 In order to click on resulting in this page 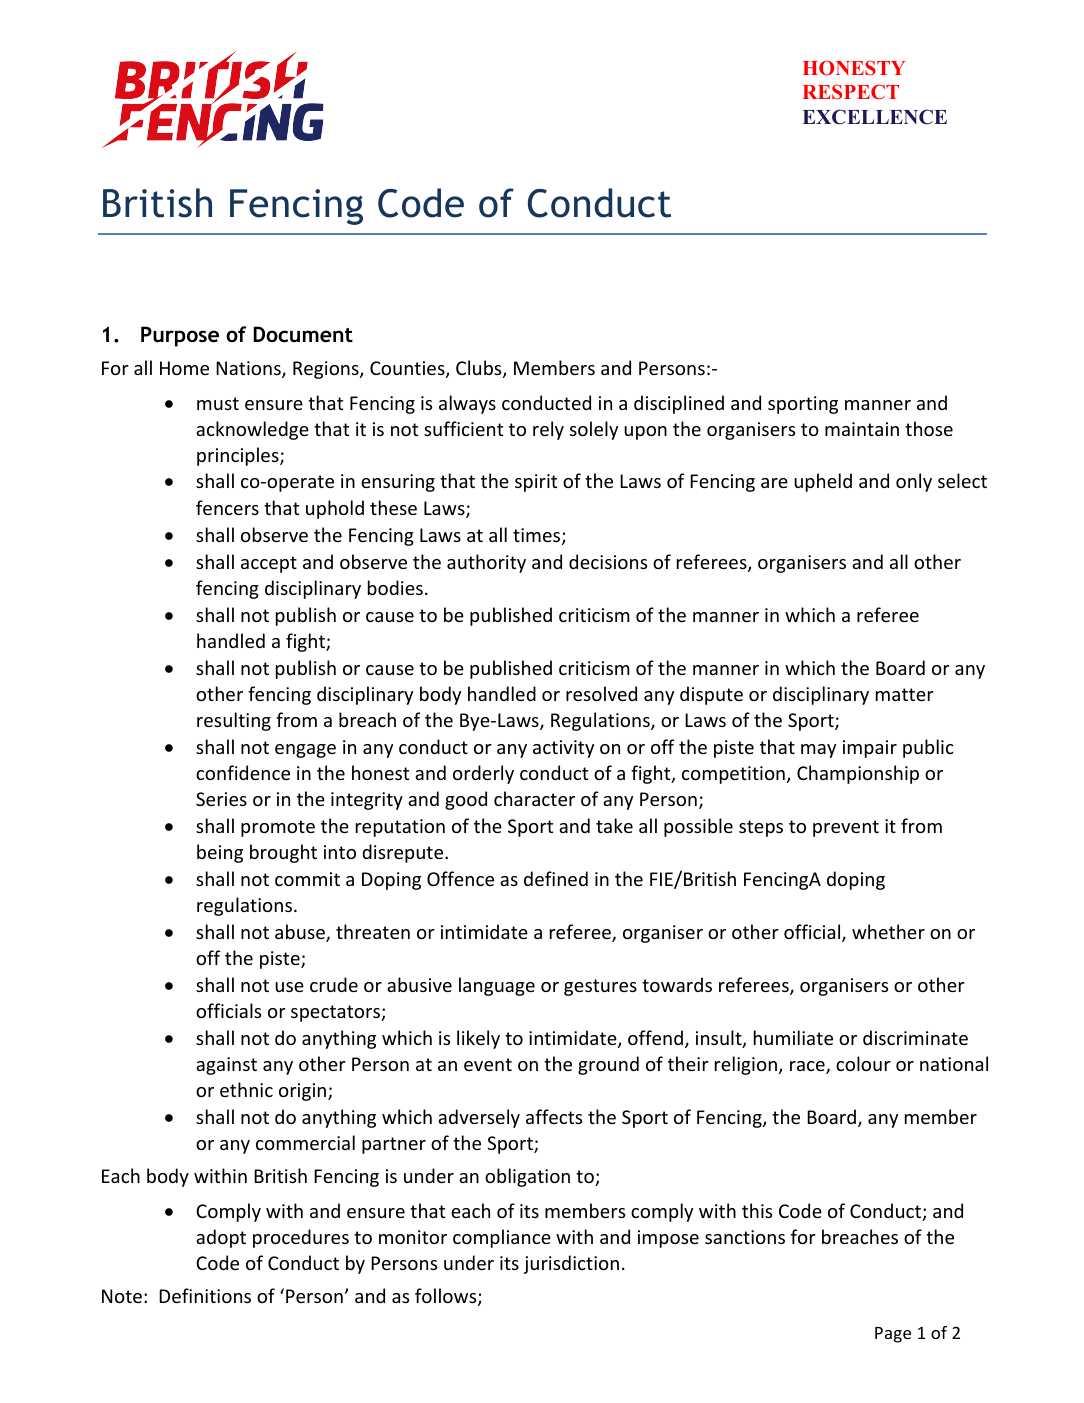, I will do `click(234, 721)`.
